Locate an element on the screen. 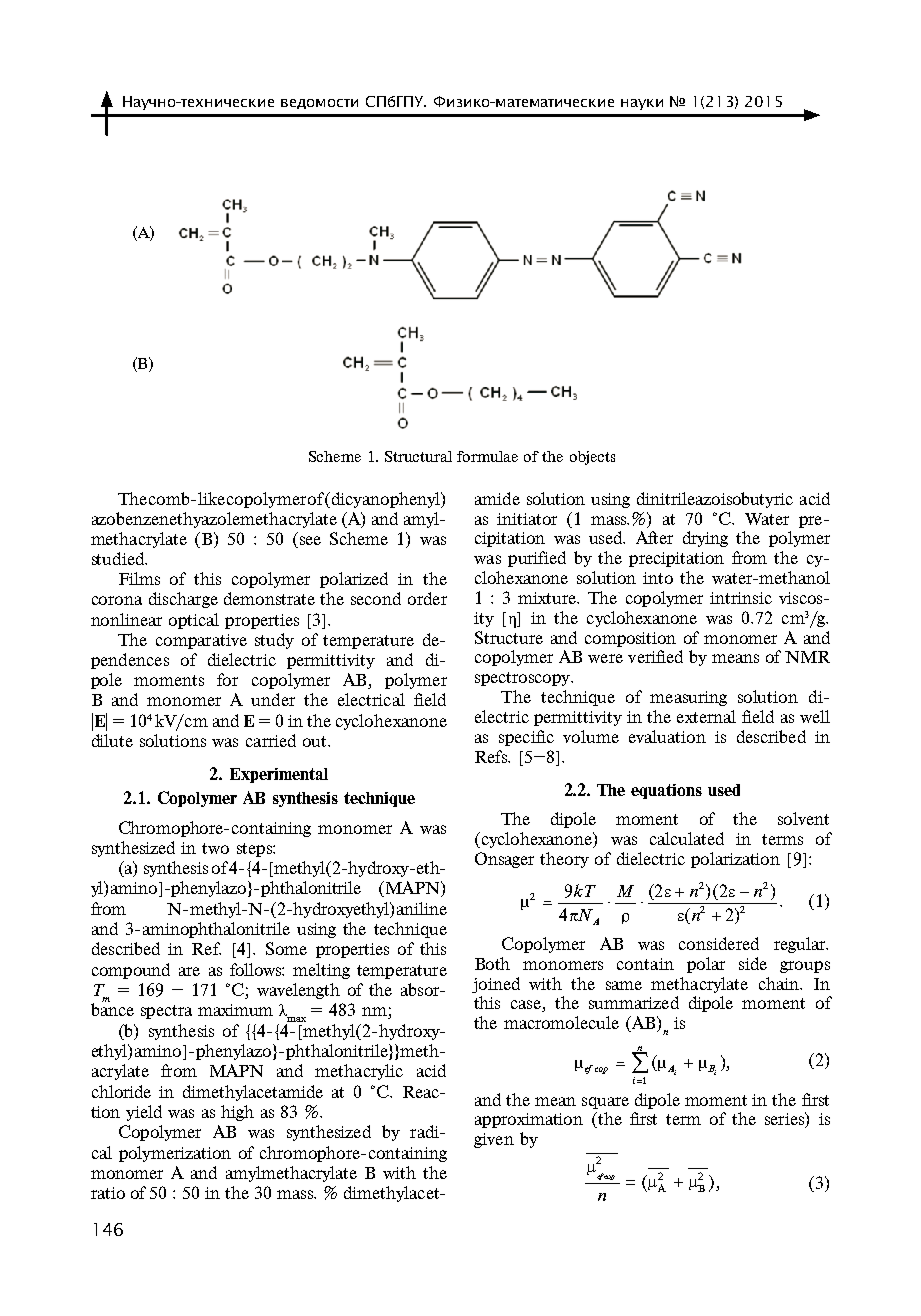 This screenshot has width=921, height=1316. theory is located at coordinates (564, 860).
